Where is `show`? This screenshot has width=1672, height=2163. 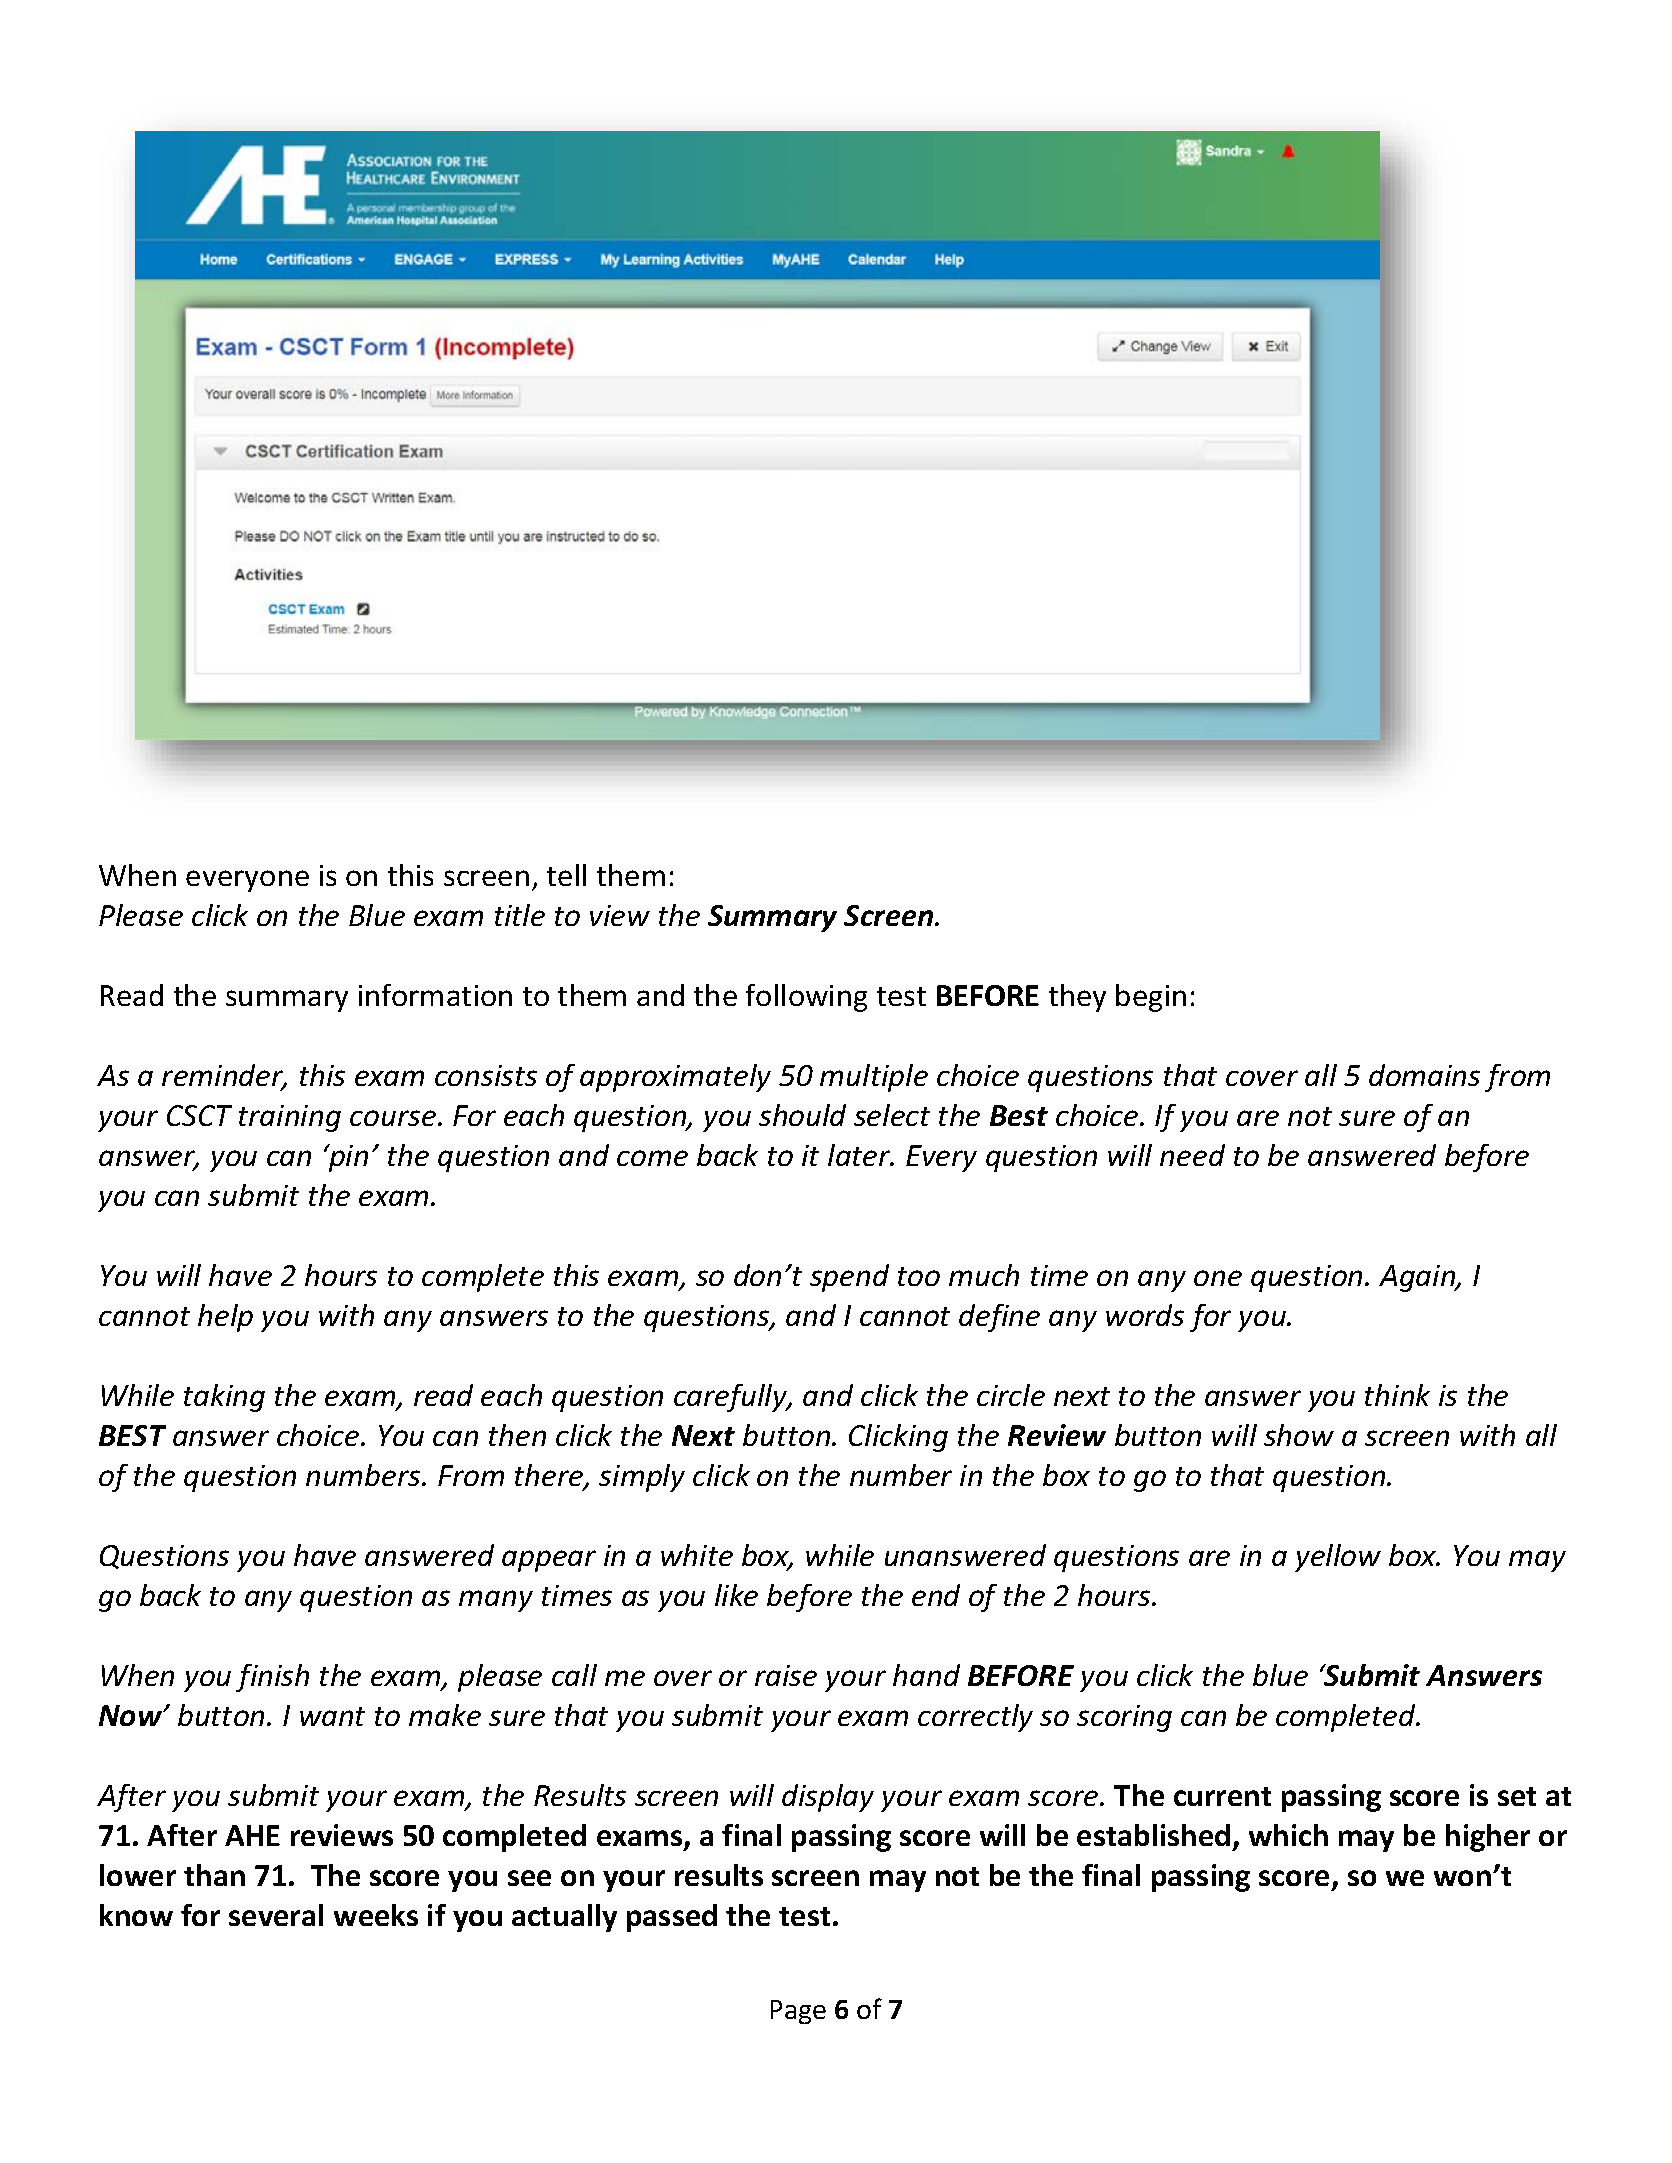
show is located at coordinates (1299, 1435).
